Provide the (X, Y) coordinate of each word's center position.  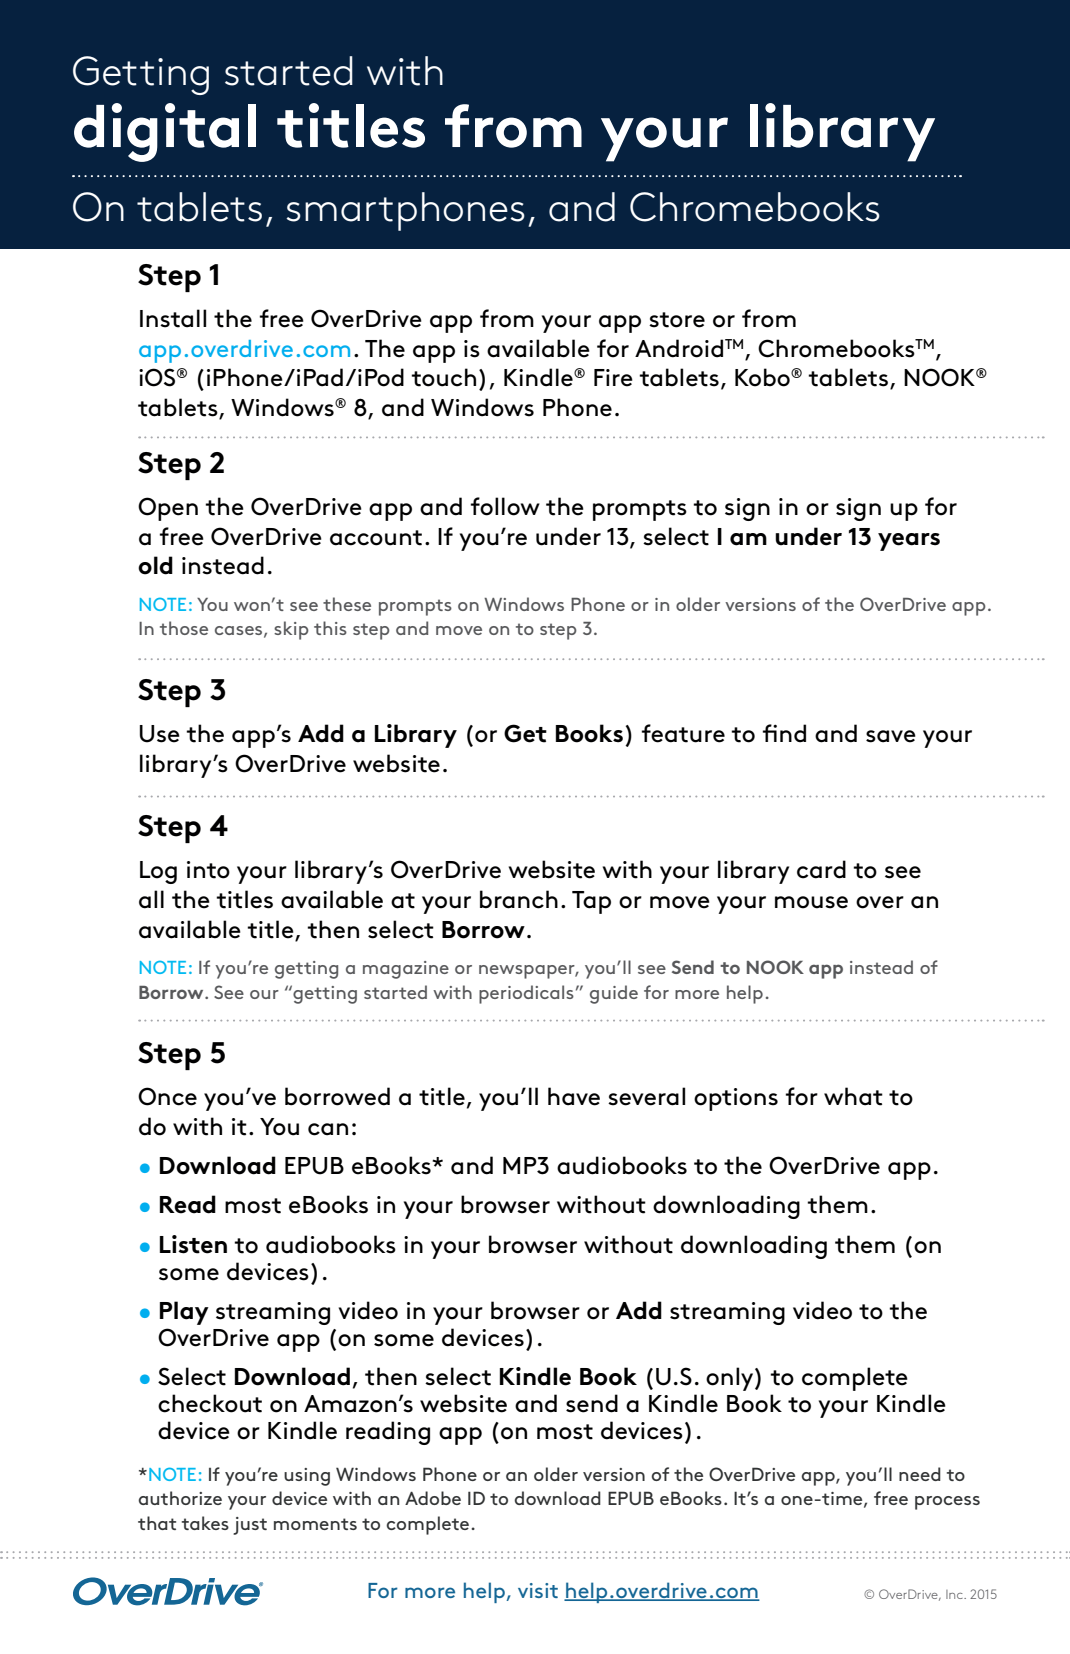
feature (683, 733)
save (891, 736)
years (909, 542)
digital (165, 132)
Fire (613, 378)
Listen (193, 1244)
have (574, 1096)
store (677, 320)
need (920, 1474)
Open (168, 509)
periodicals (526, 994)
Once (167, 1096)
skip (291, 630)
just (250, 1526)
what (853, 1096)
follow (505, 506)
